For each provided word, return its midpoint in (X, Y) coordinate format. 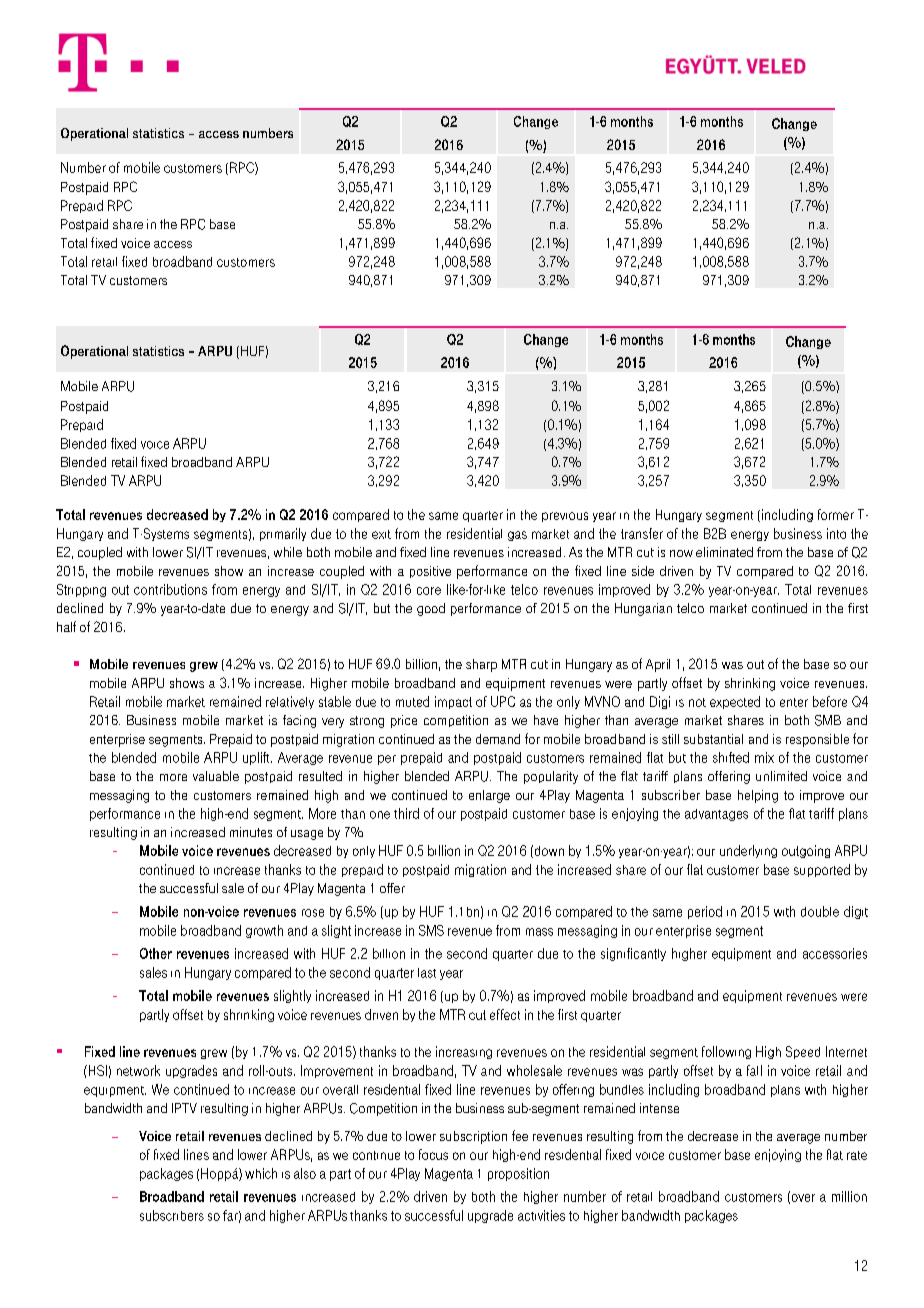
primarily (283, 534)
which (261, 1173)
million (849, 1196)
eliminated (724, 552)
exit (381, 534)
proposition (518, 1174)
